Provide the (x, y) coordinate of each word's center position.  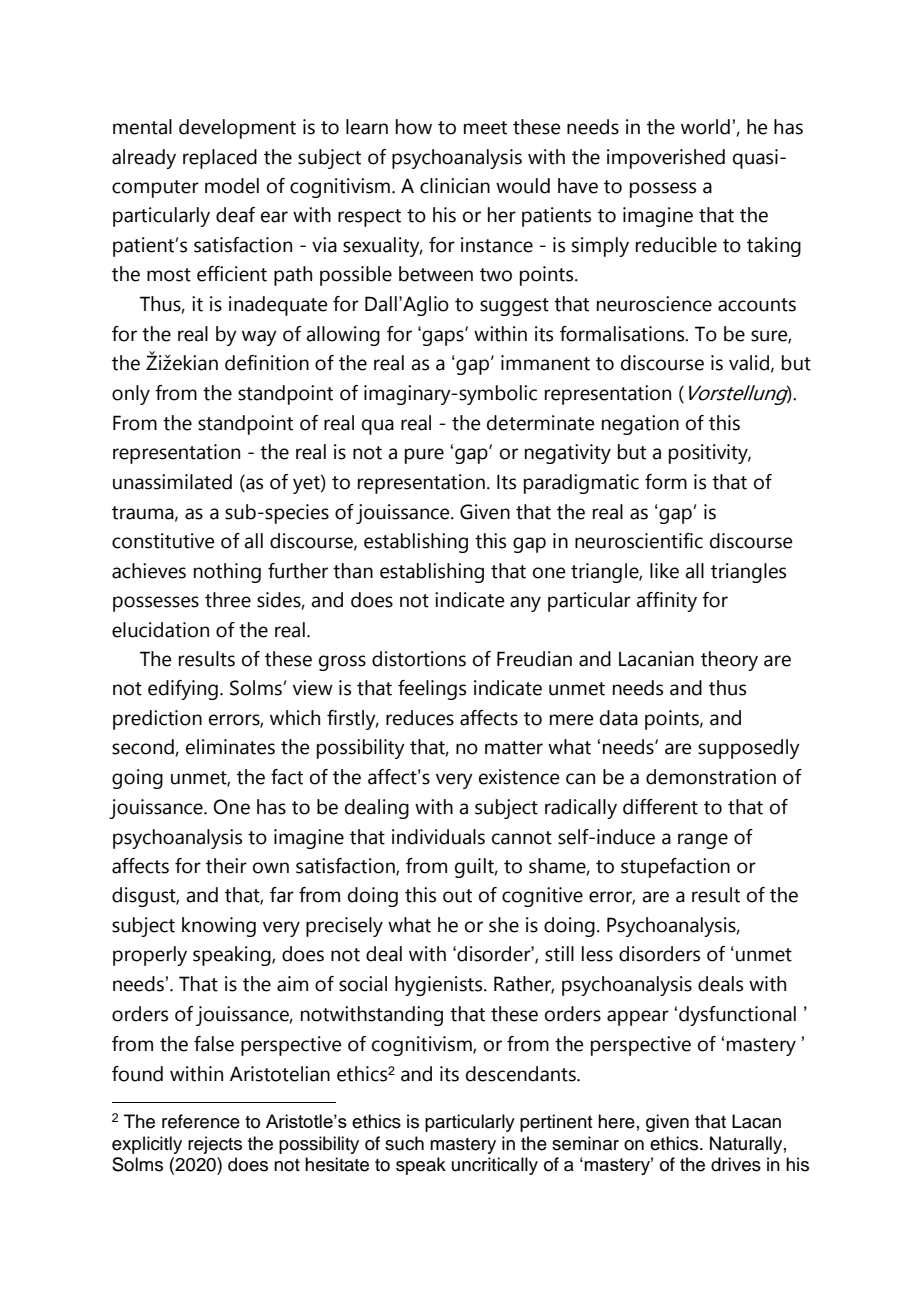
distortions (419, 659)
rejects (215, 1145)
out (457, 896)
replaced (220, 159)
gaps (443, 337)
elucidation (160, 630)
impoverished (666, 159)
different (660, 807)
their (226, 866)
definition (267, 363)
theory (729, 661)
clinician (455, 186)
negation (640, 425)
